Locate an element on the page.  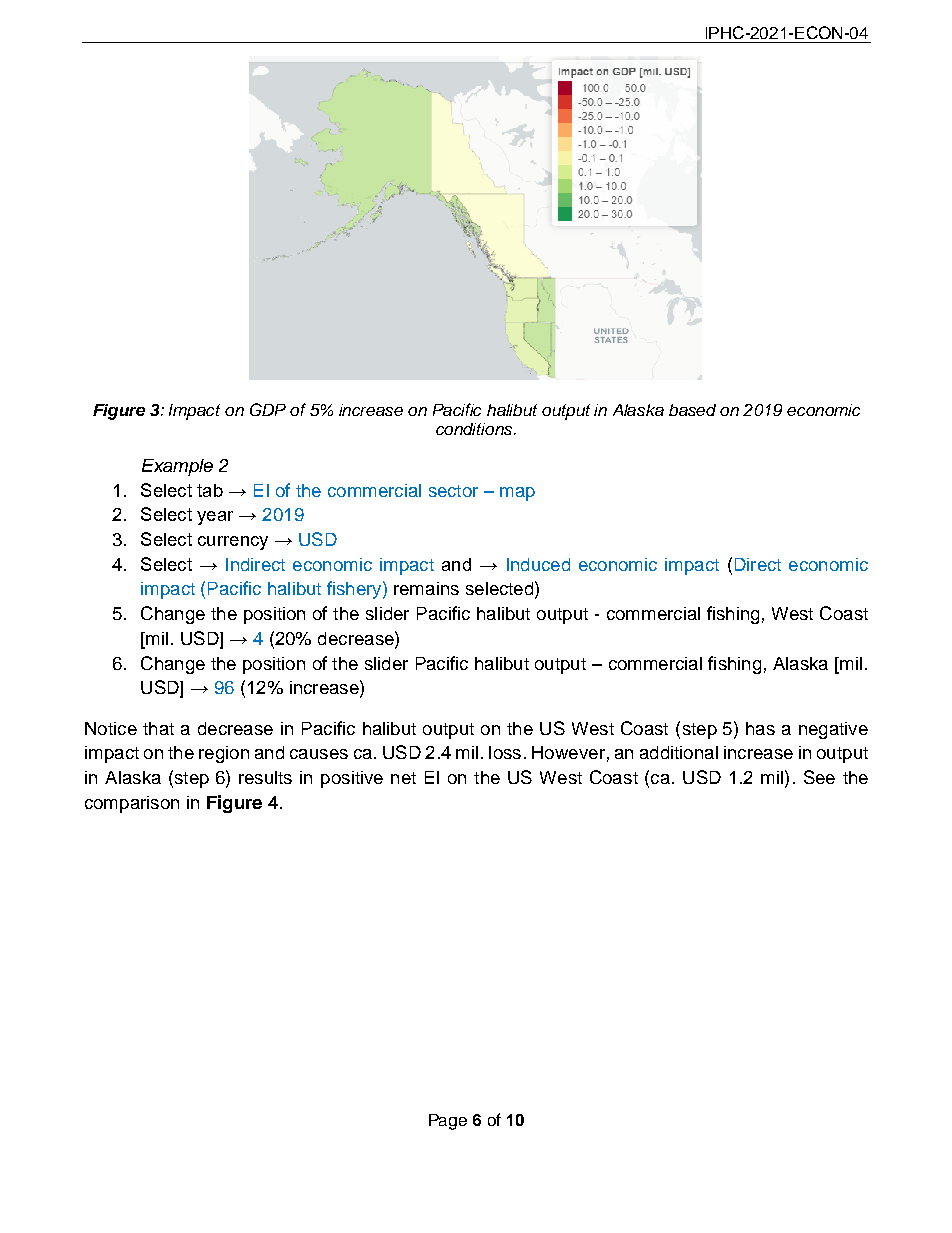
based is located at coordinates (692, 410).
